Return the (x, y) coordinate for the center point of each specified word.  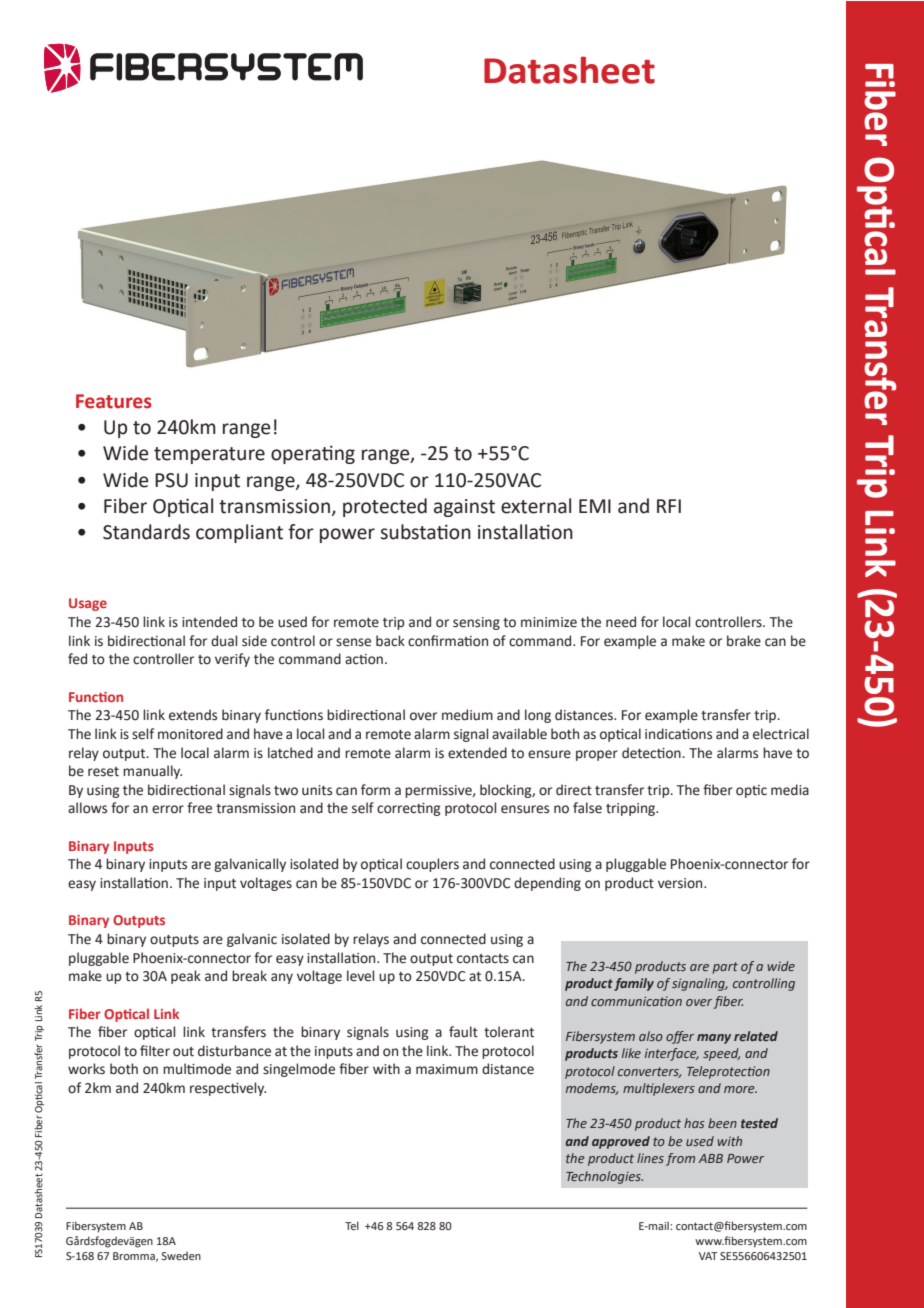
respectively (228, 1089)
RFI (669, 506)
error (168, 809)
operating (313, 454)
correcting (408, 809)
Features (114, 401)
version (681, 883)
